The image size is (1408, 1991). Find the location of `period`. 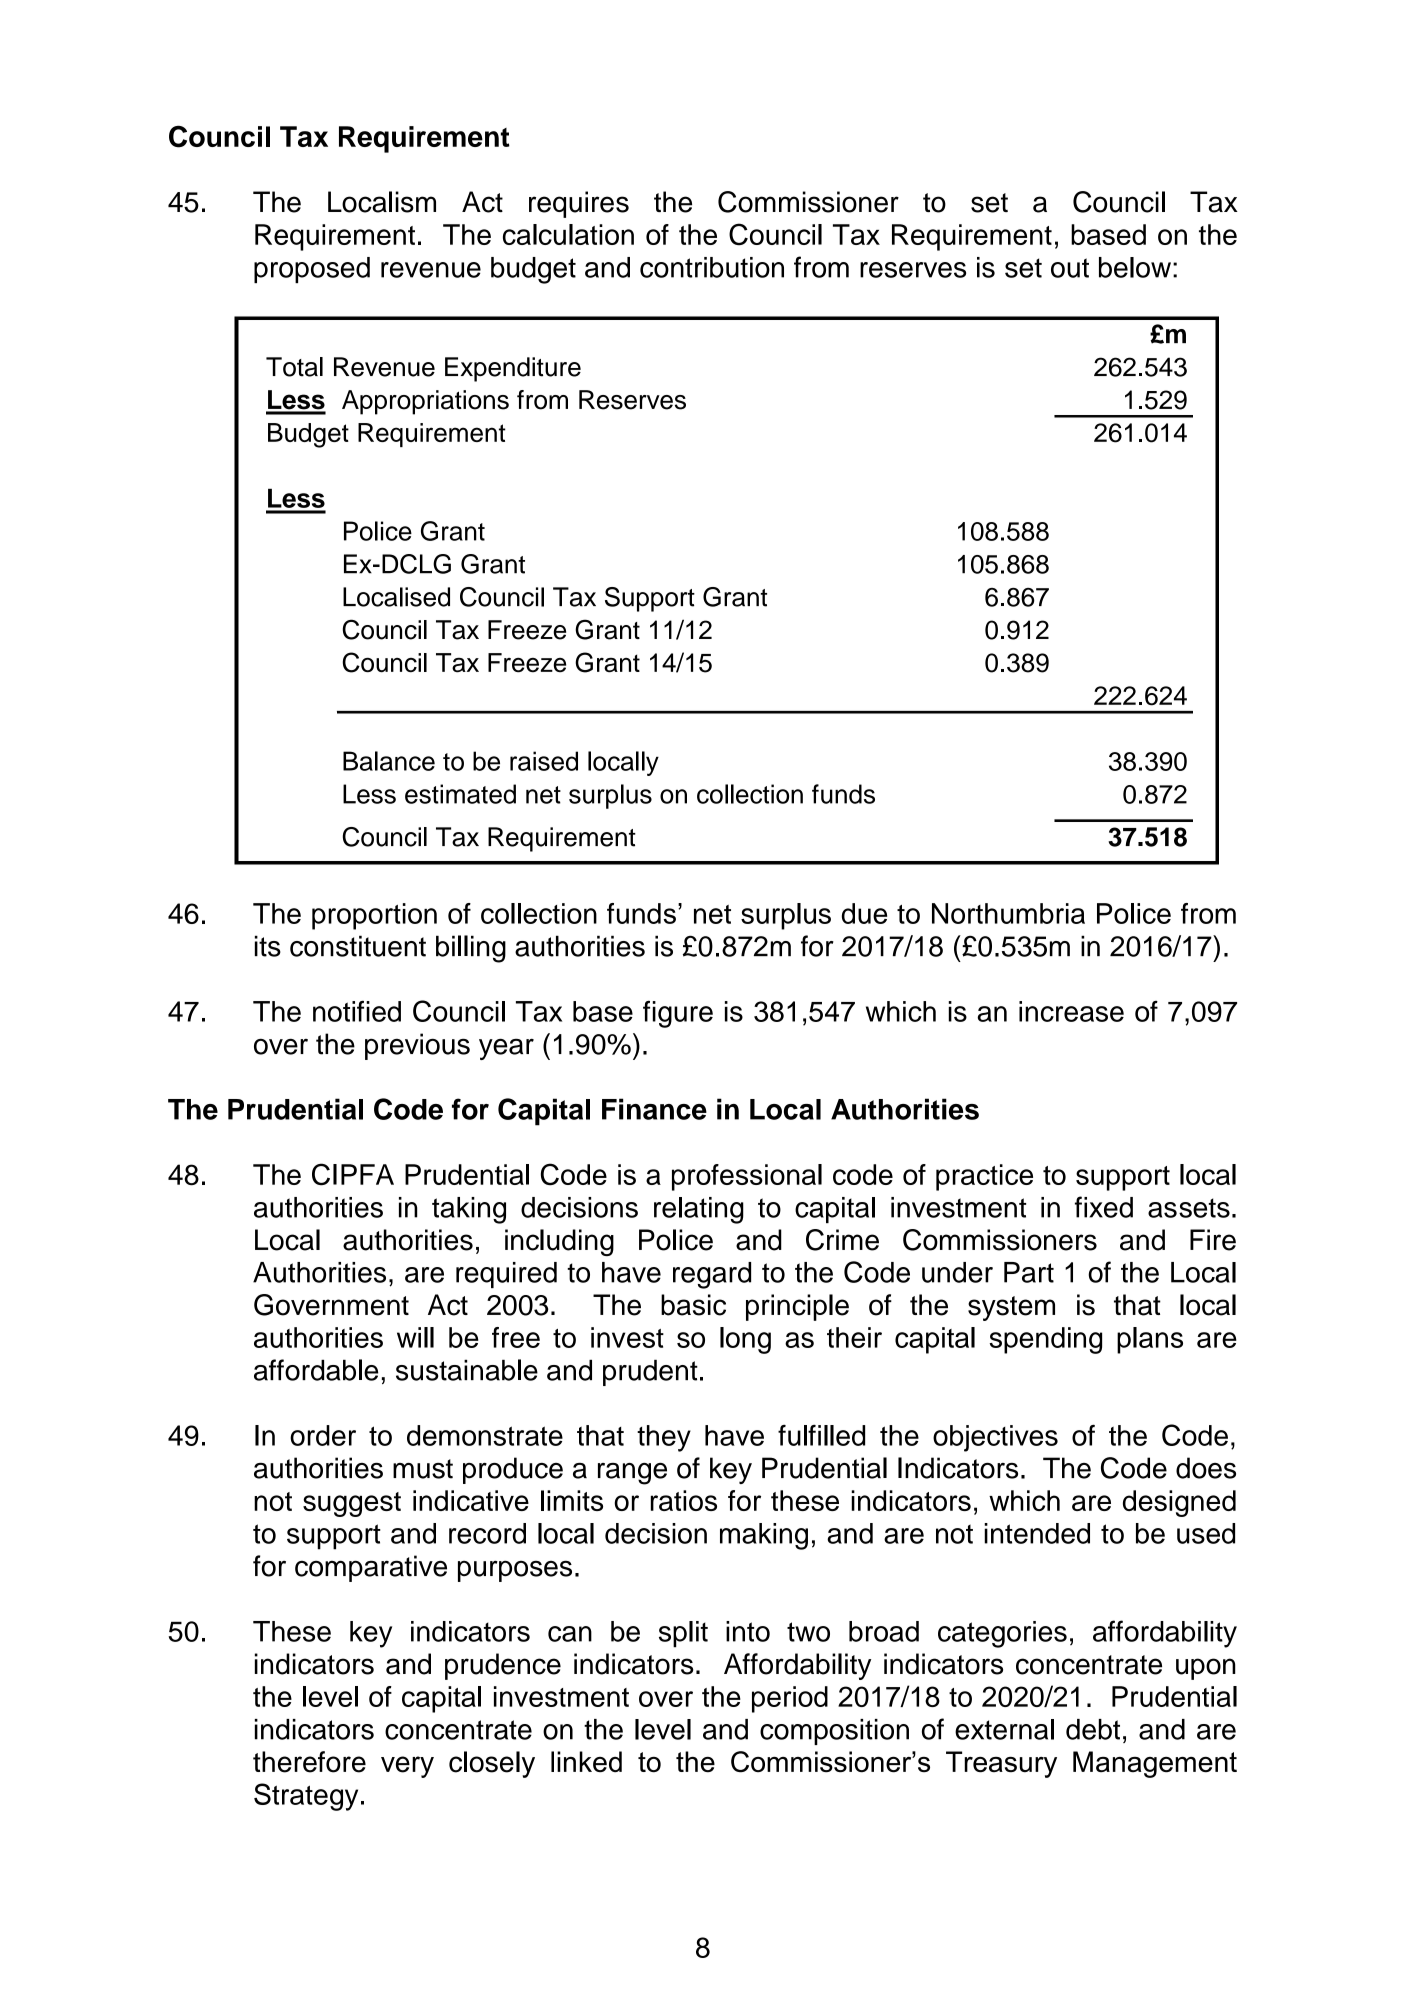

period is located at coordinates (790, 1699).
